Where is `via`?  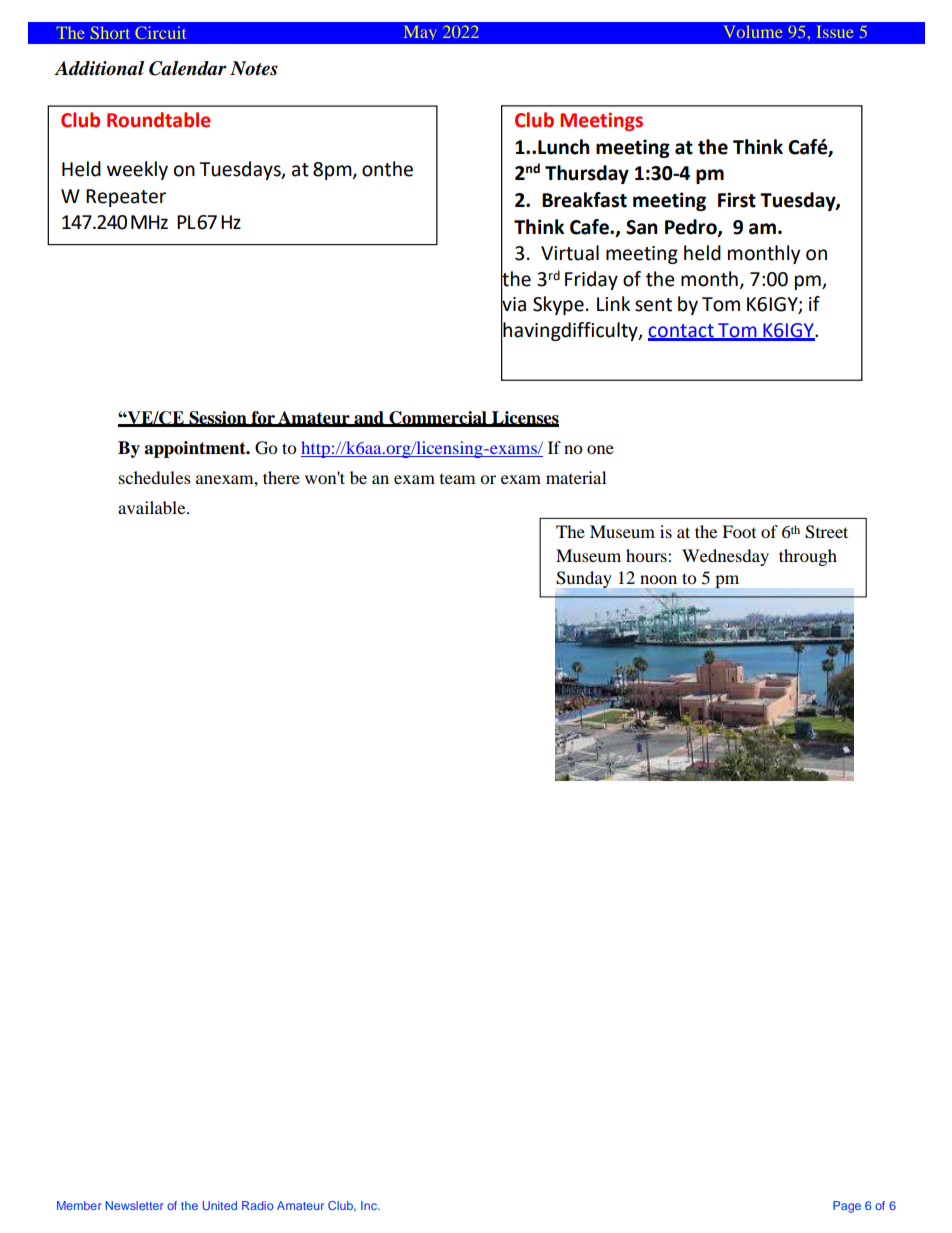 via is located at coordinates (513, 304).
